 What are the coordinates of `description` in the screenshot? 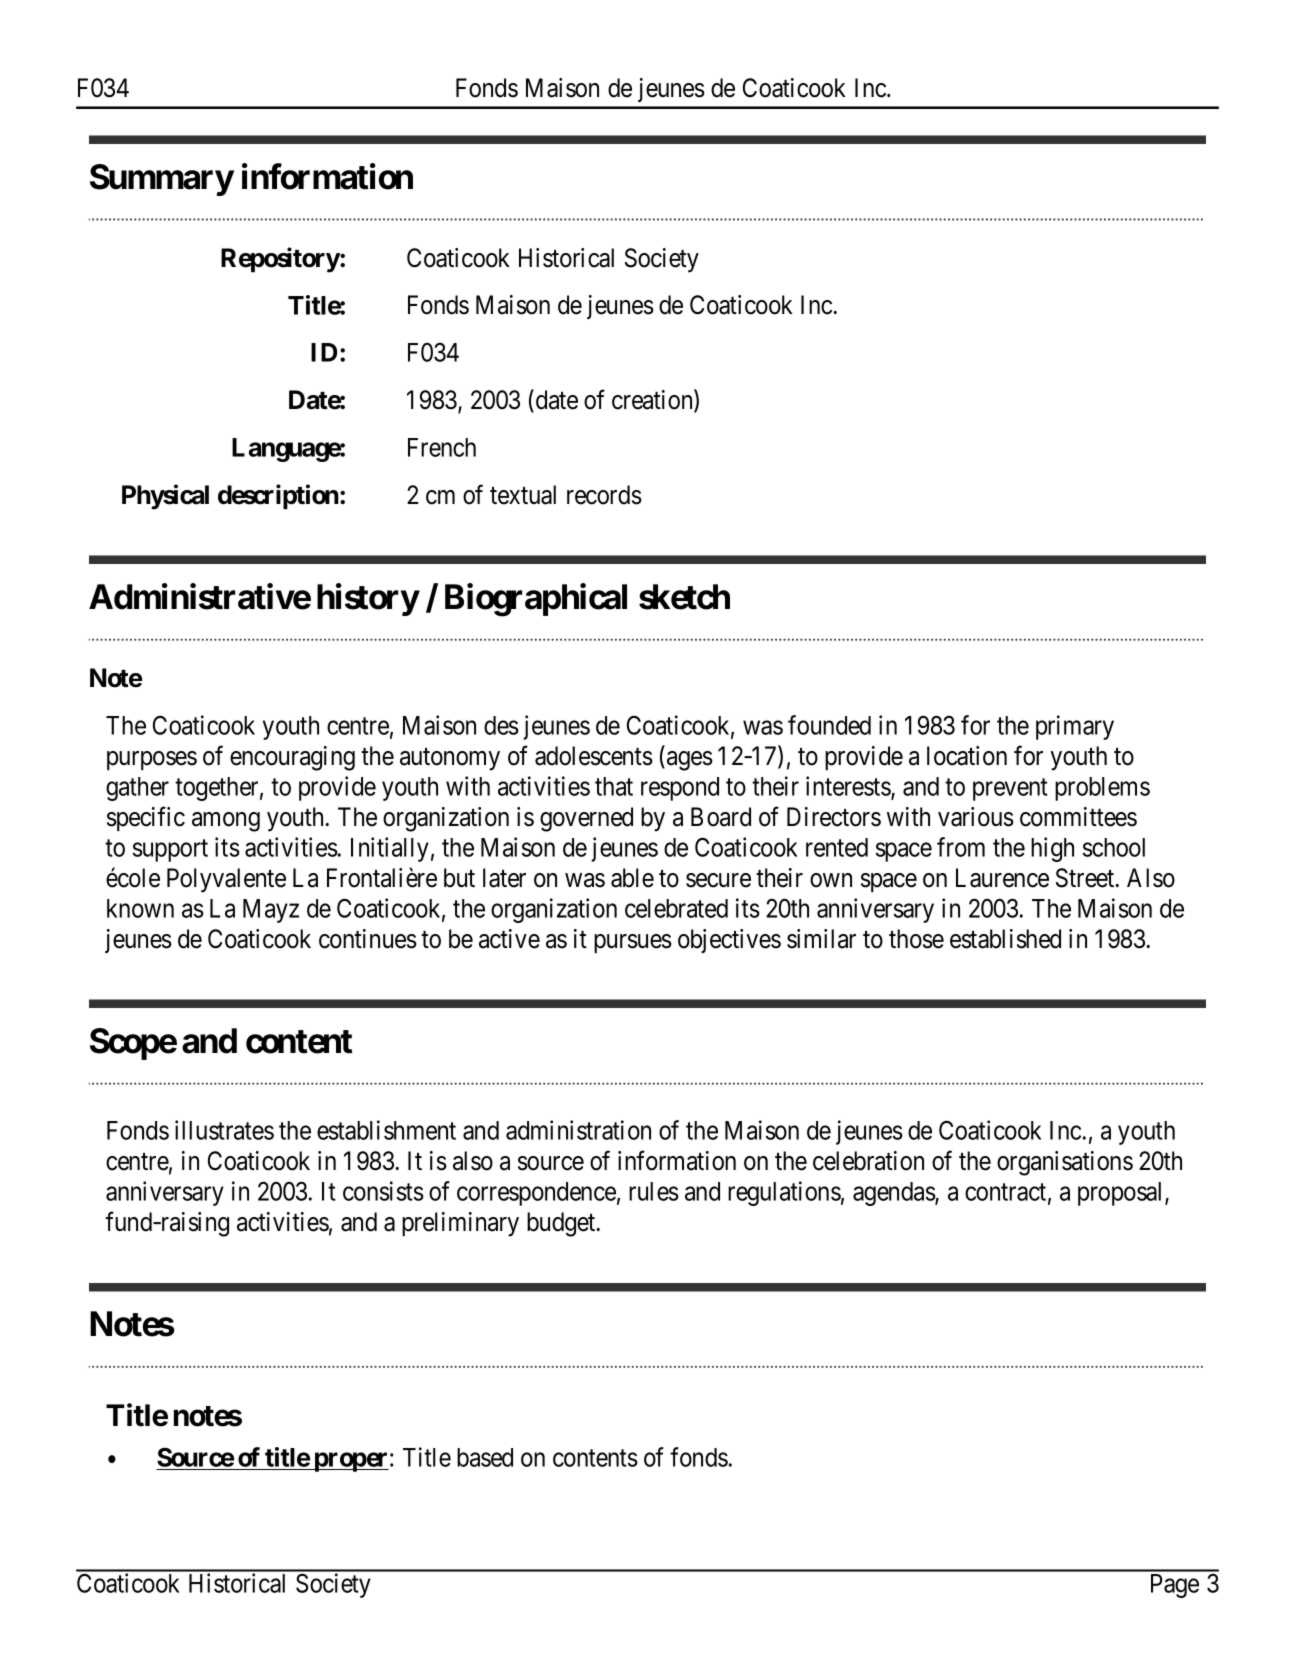 It's located at (279, 496).
